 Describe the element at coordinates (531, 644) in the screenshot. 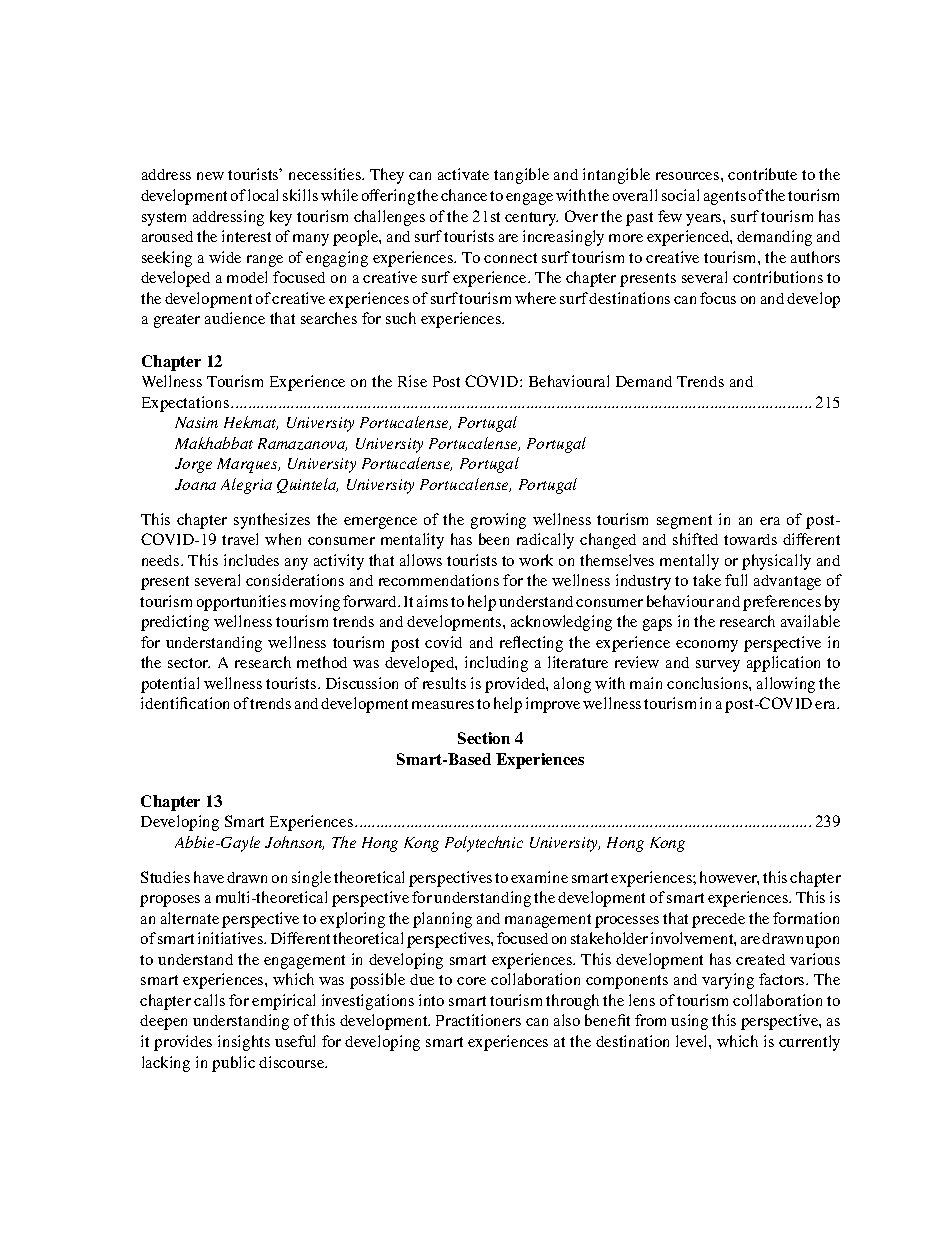

I see `reflecting` at that location.
